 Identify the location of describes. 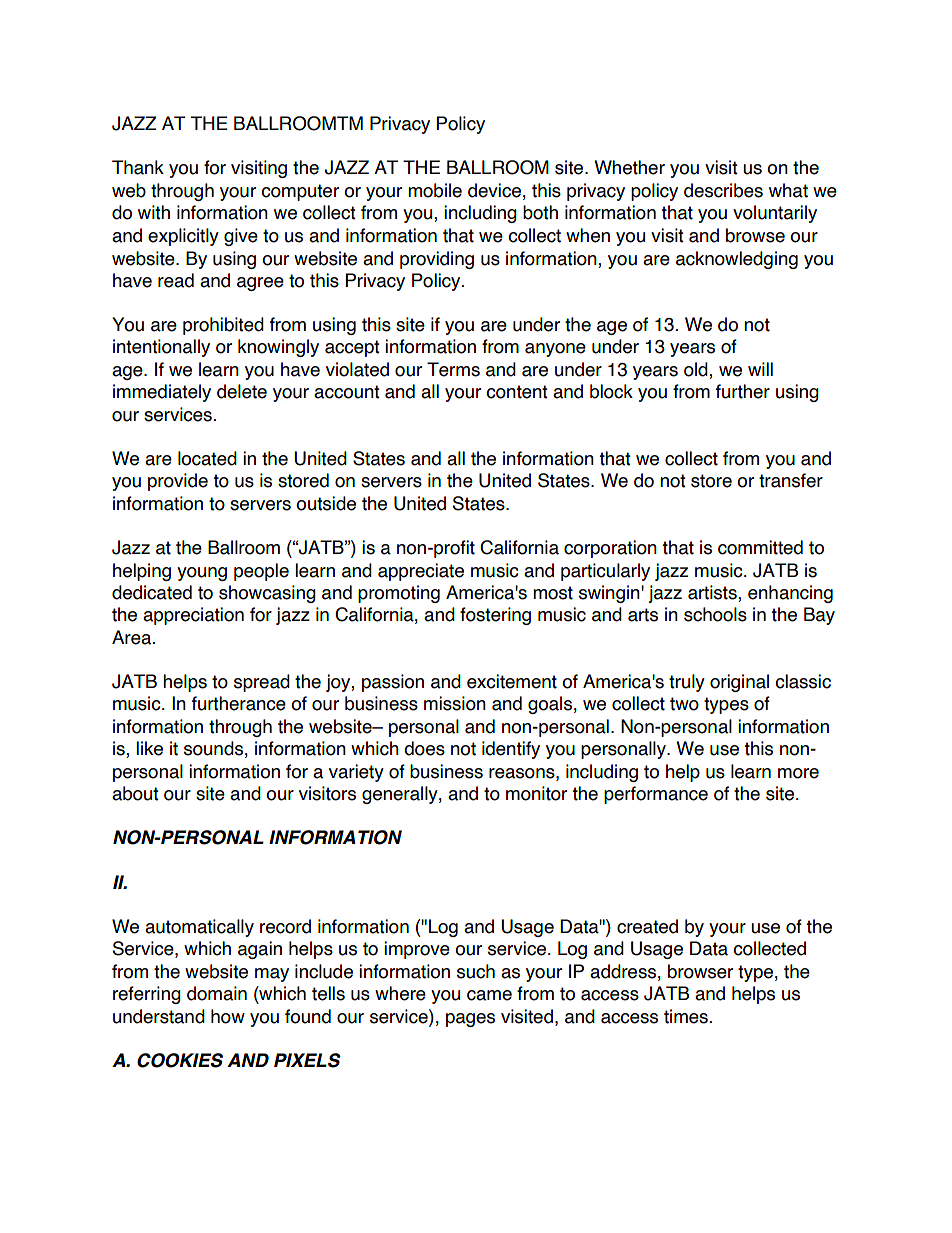
(723, 190).
